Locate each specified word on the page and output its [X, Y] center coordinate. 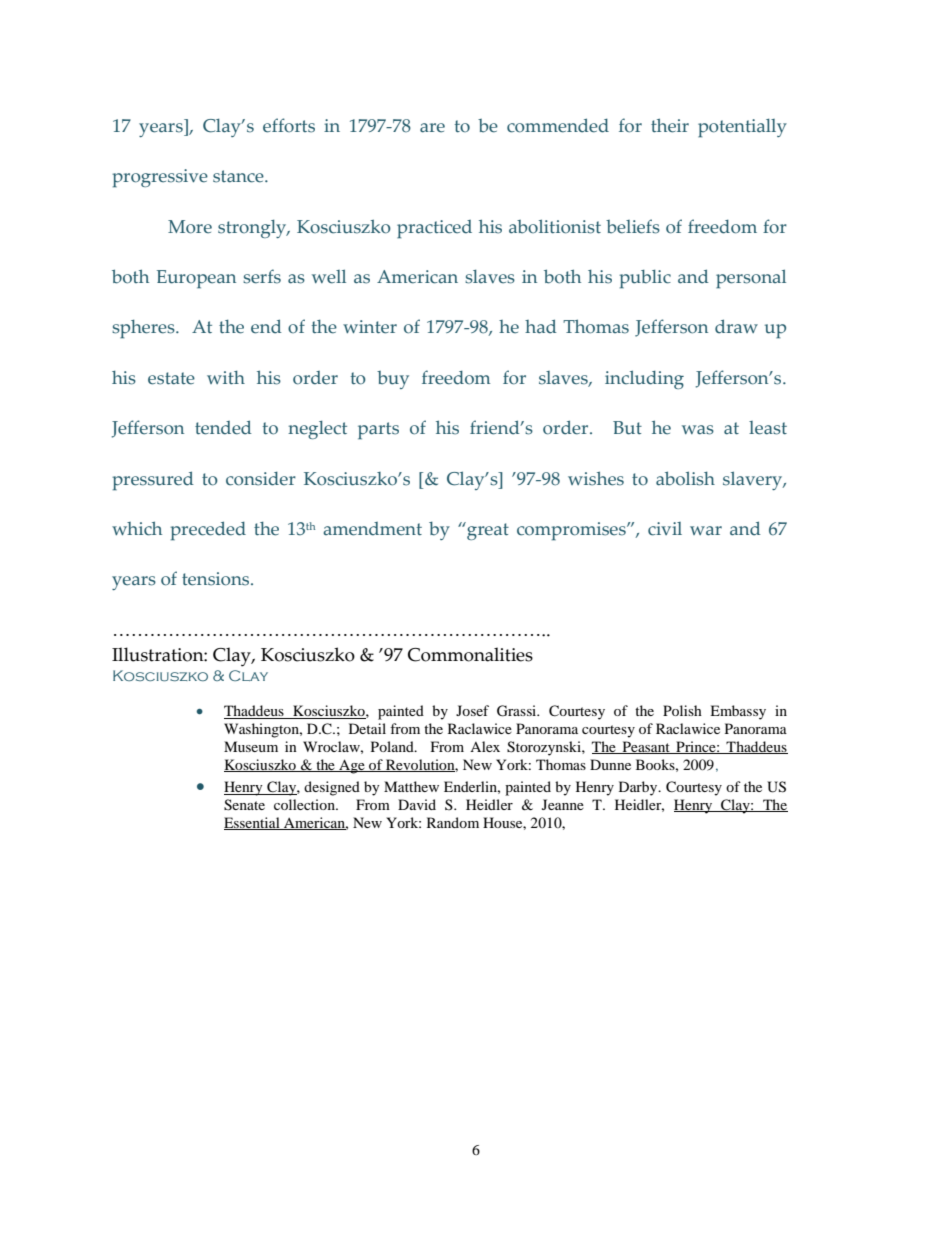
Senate [244, 805]
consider [261, 479]
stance [239, 176]
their [670, 125]
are [432, 128]
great [487, 531]
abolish [685, 478]
